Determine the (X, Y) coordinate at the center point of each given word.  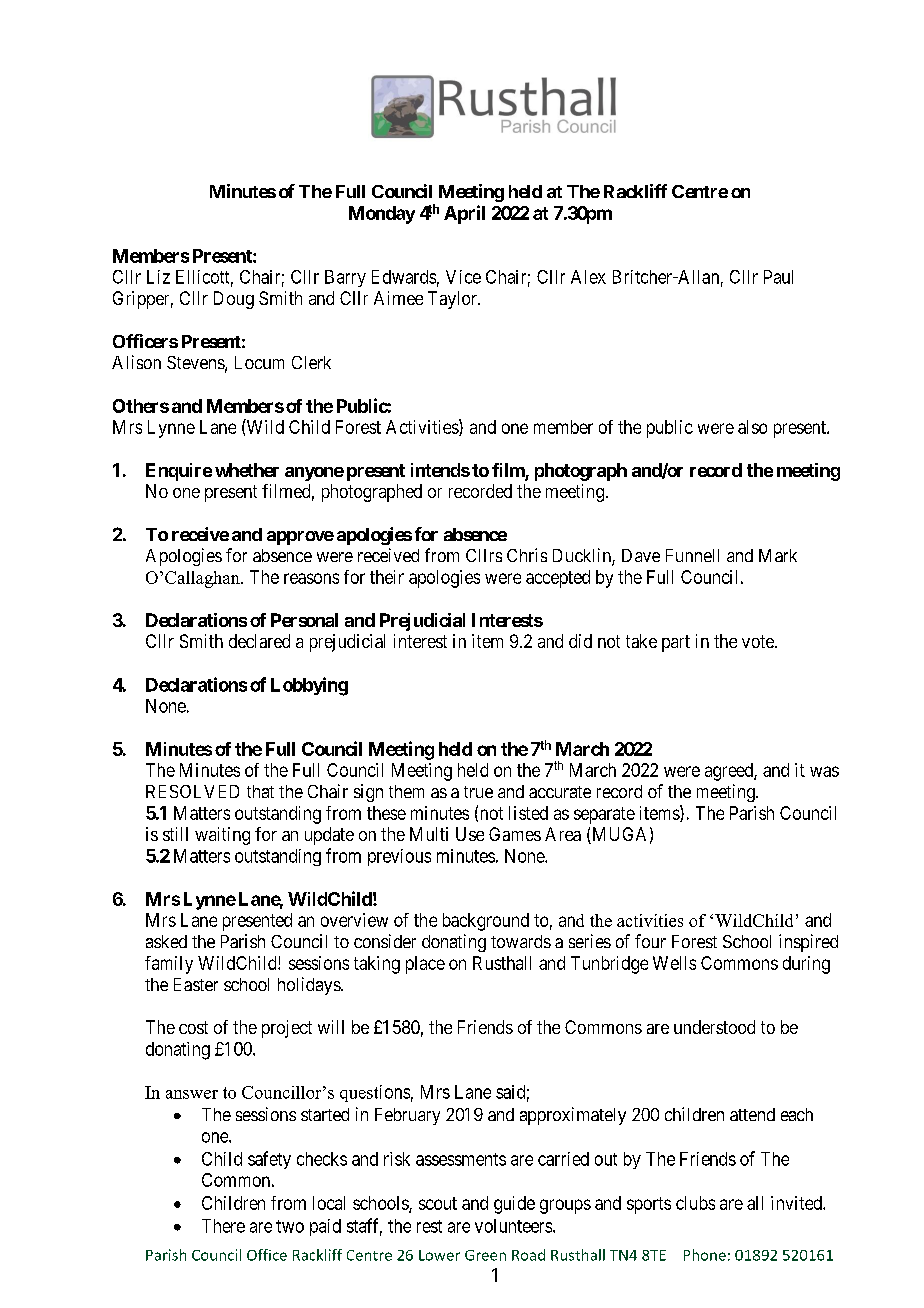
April (464, 214)
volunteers (514, 1226)
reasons (311, 578)
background (486, 922)
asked (166, 941)
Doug (234, 300)
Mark (778, 555)
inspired (808, 943)
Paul (778, 277)
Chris (527, 555)
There (223, 1226)
